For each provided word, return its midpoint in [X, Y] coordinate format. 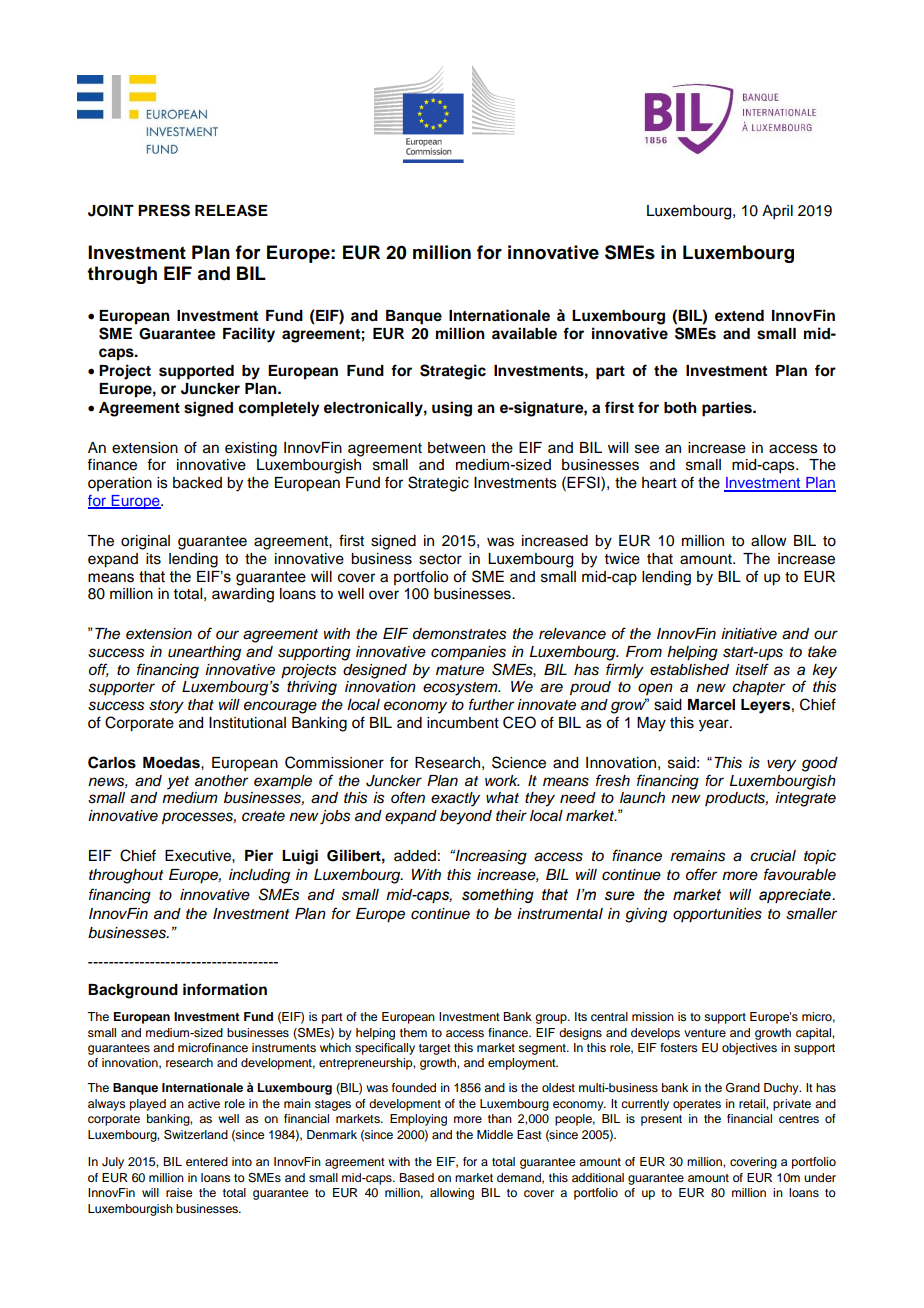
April [777, 212]
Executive [199, 856]
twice [622, 559]
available [524, 333]
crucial [773, 856]
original [145, 542]
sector [440, 559]
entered [207, 1161]
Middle [495, 1134]
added [415, 856]
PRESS [164, 210]
